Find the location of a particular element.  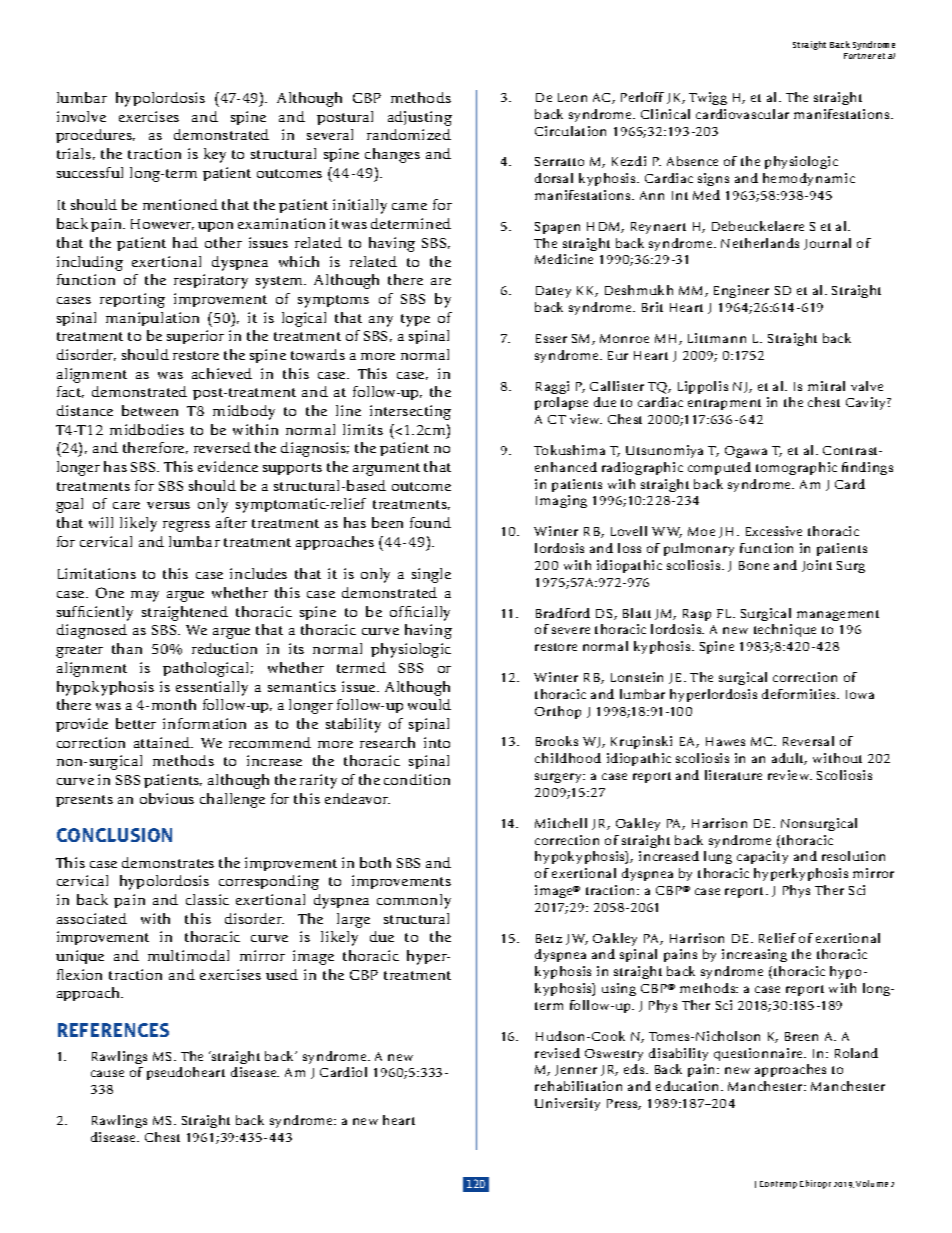

Fortner is located at coordinates (860, 56).
